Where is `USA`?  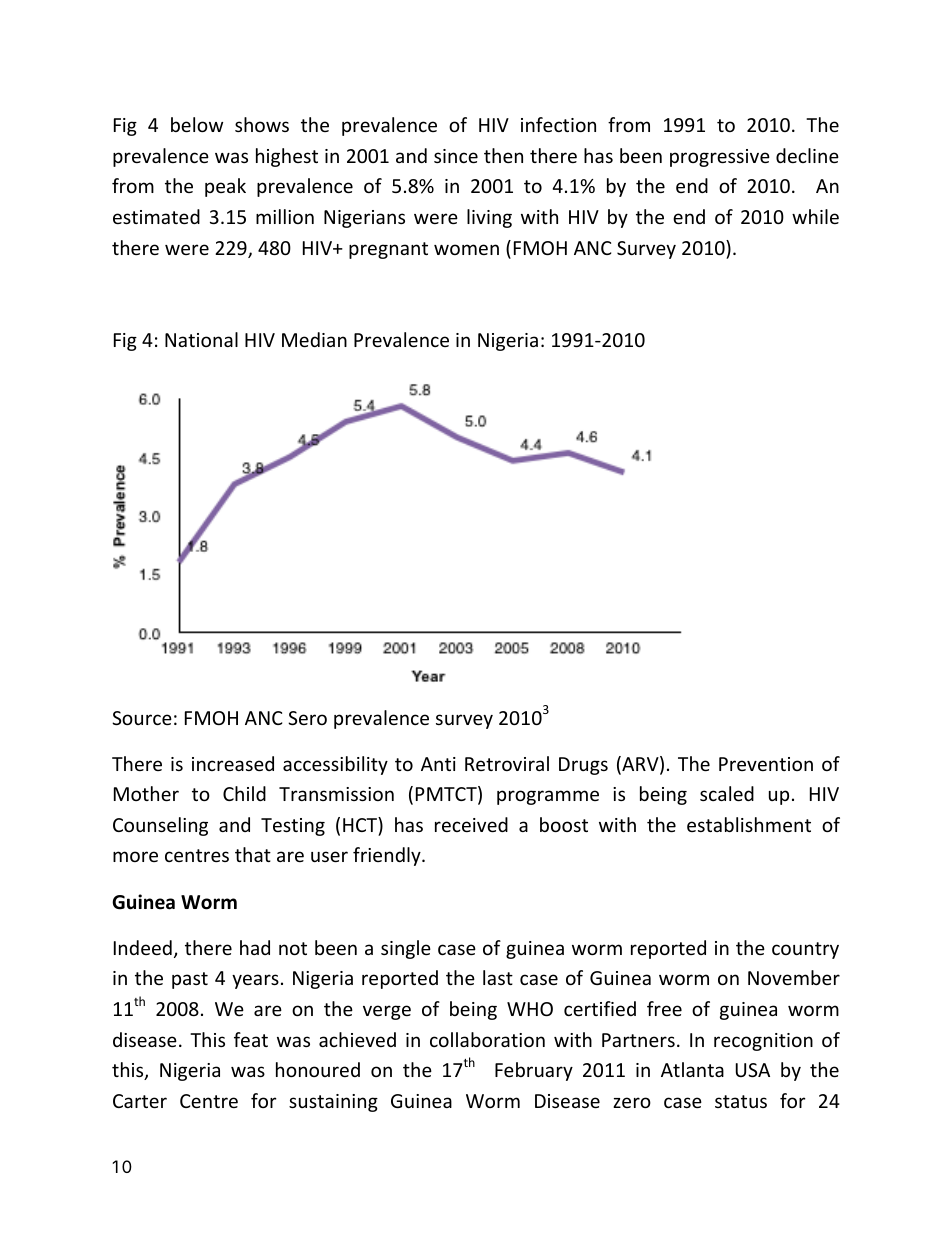
USA is located at coordinates (753, 1070).
